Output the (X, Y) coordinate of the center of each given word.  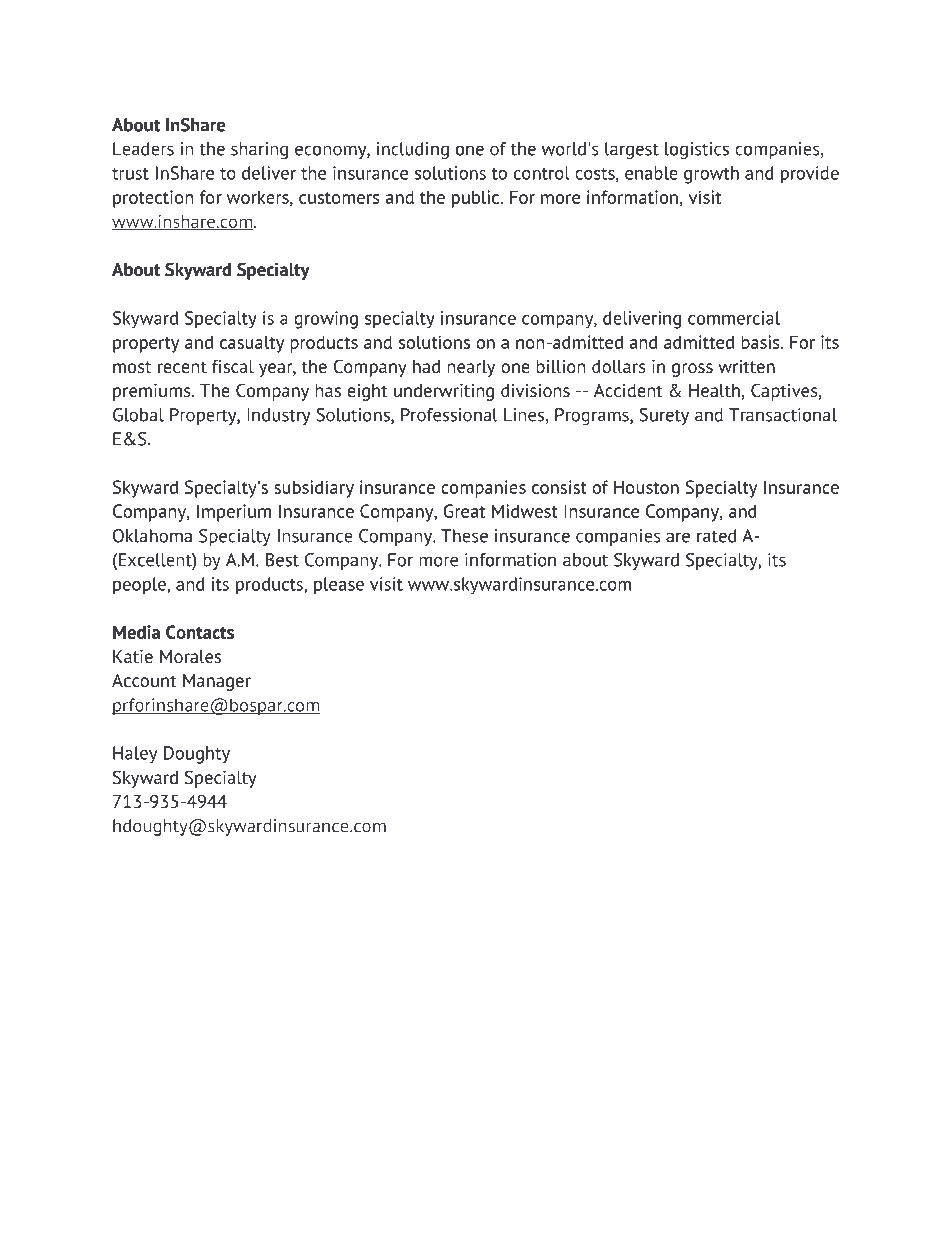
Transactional (783, 415)
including (413, 151)
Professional (449, 415)
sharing (259, 151)
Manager (217, 682)
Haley (135, 755)
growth (711, 175)
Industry (278, 416)
